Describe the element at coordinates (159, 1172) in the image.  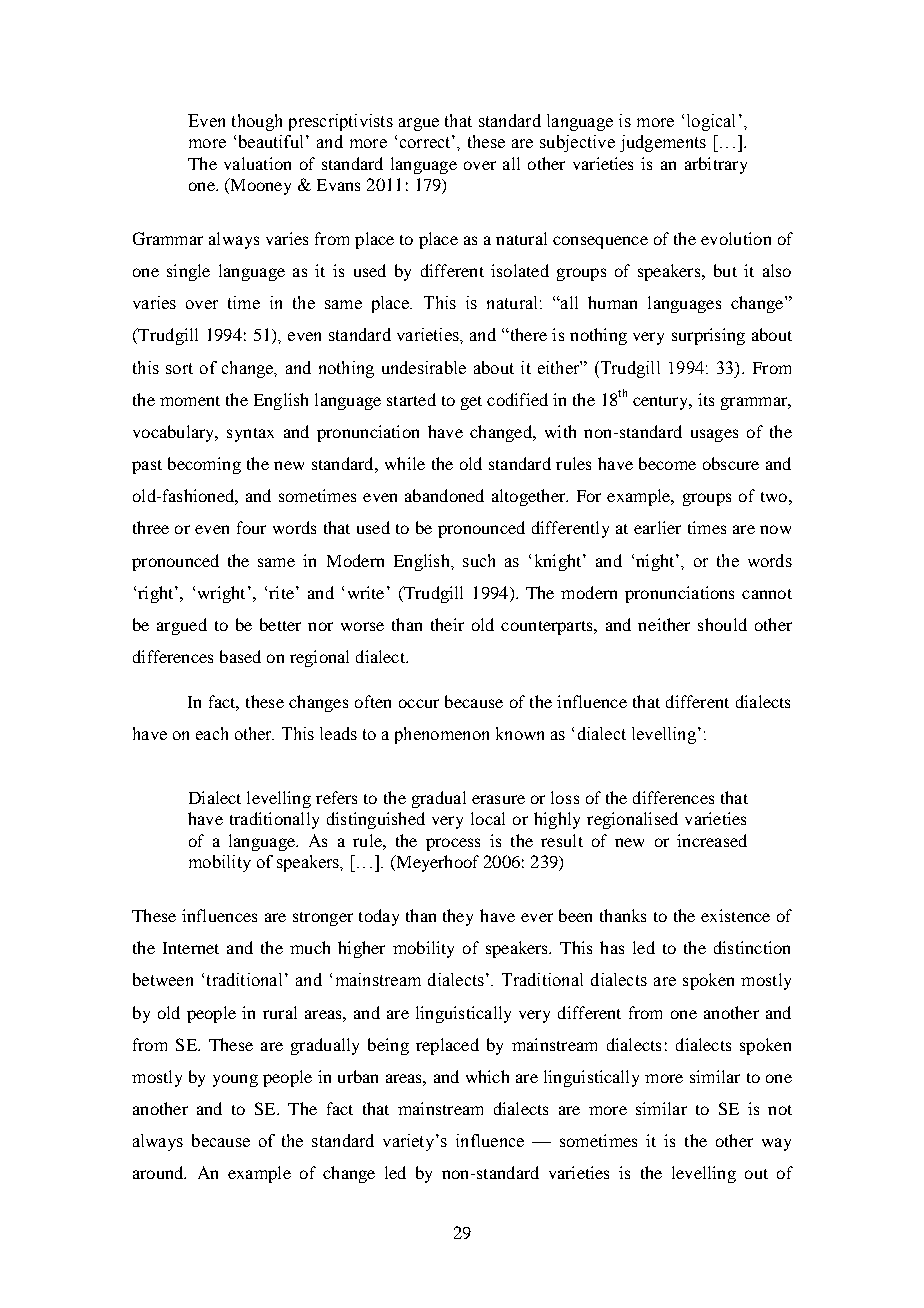
I see `around` at that location.
